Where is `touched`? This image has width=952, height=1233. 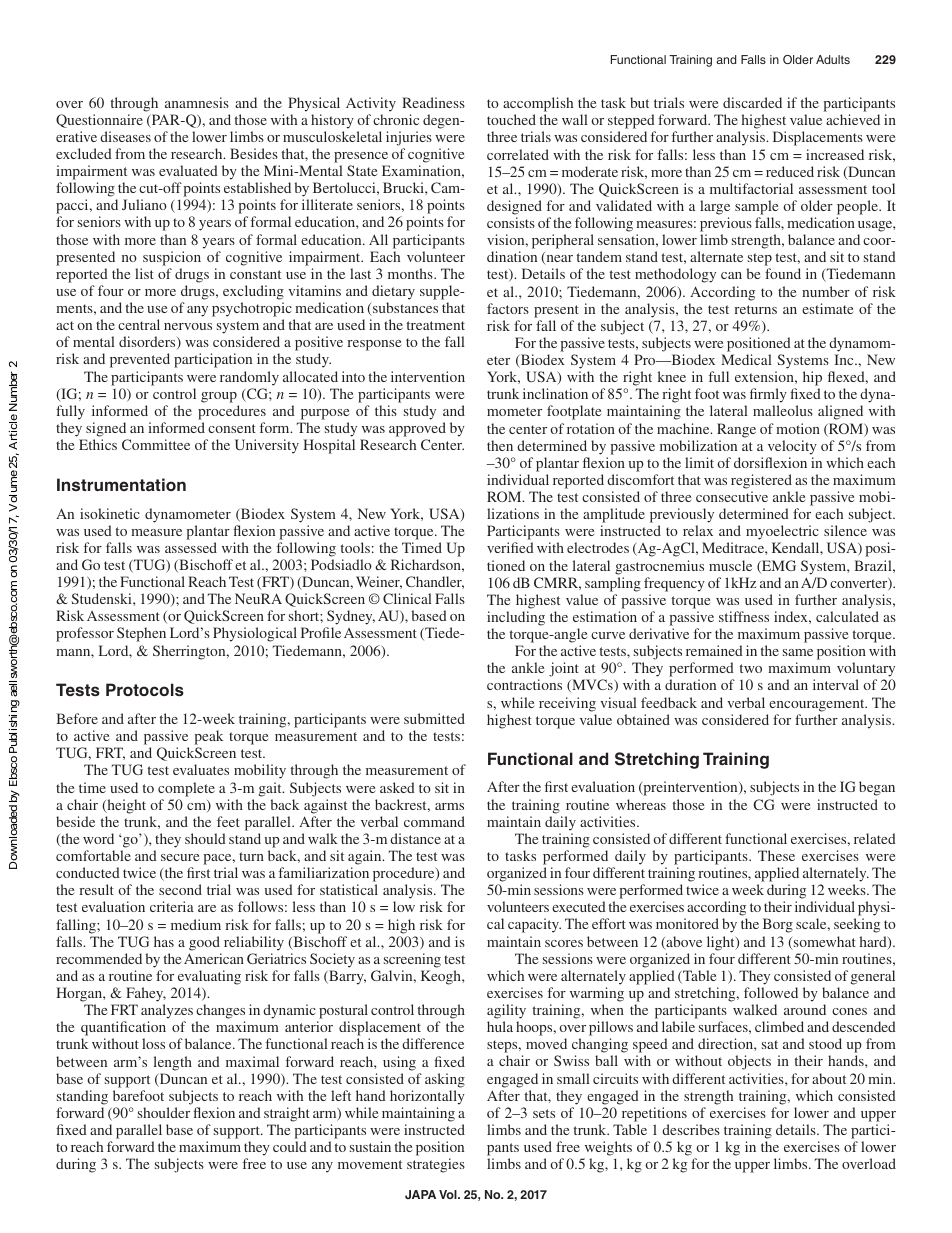
touched is located at coordinates (511, 119).
